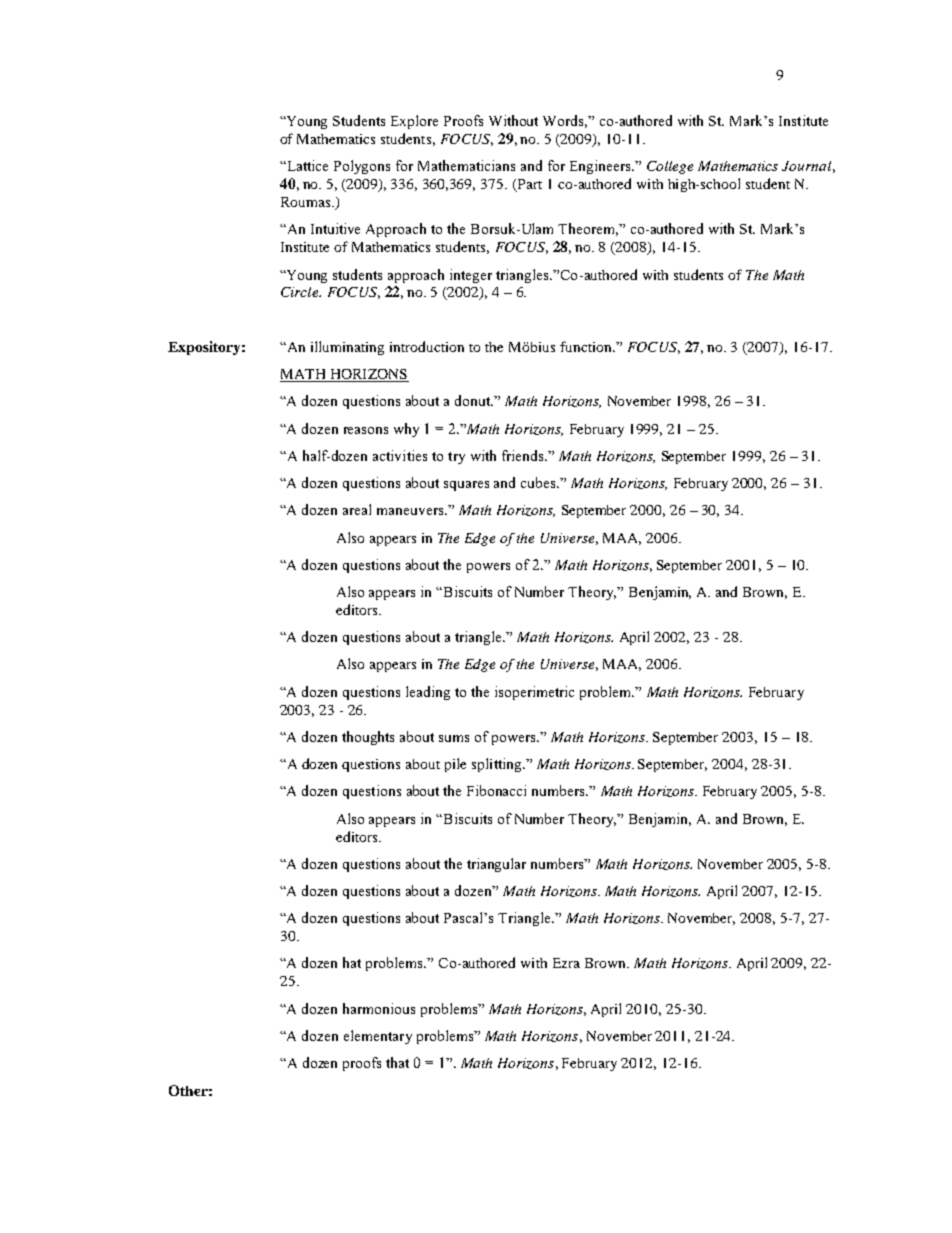 The image size is (952, 1233). Describe the element at coordinates (496, 790) in the screenshot. I see `Fibonacci` at that location.
